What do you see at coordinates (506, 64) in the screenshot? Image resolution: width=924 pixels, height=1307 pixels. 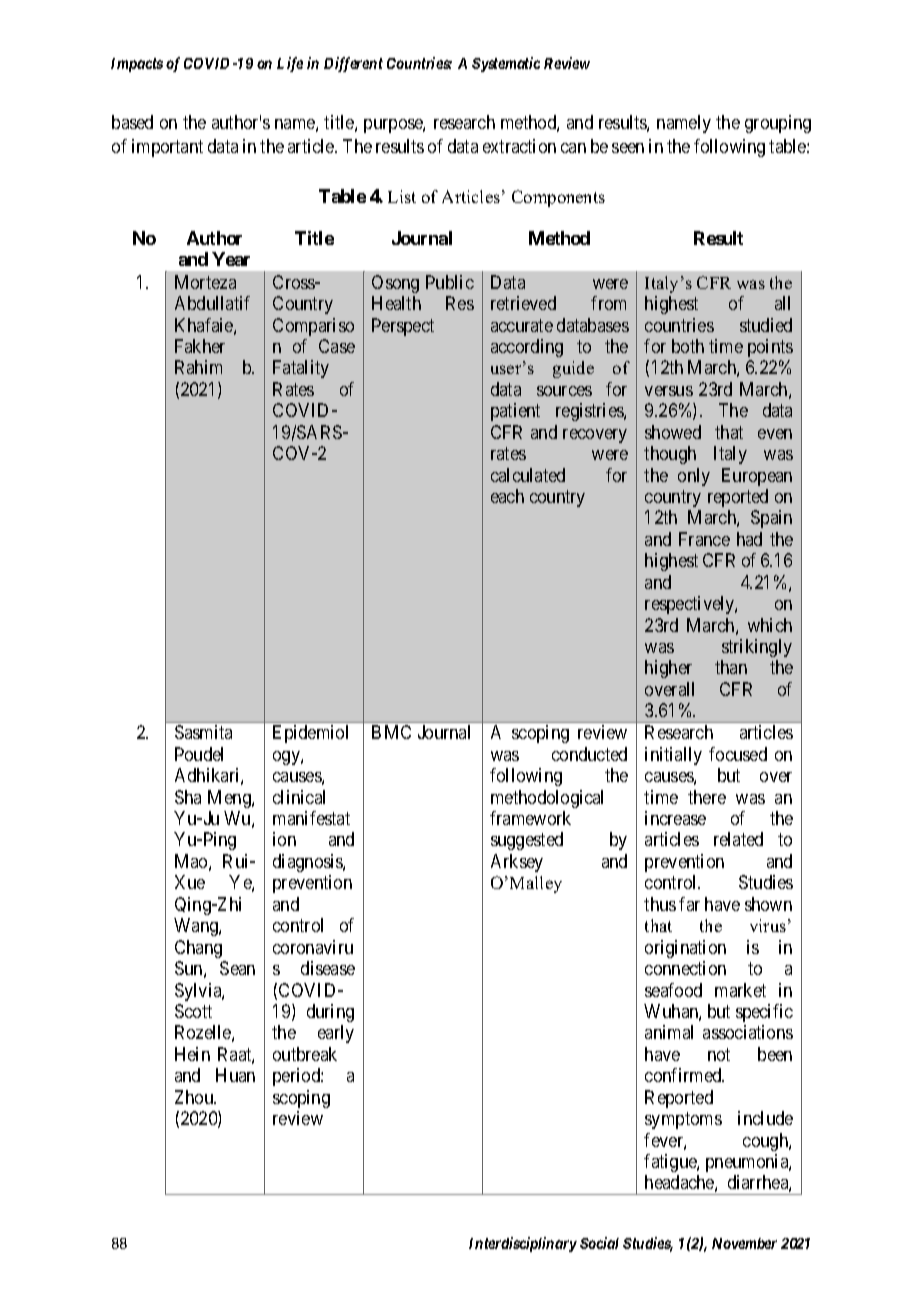 I see `Systematic` at bounding box center [506, 64].
